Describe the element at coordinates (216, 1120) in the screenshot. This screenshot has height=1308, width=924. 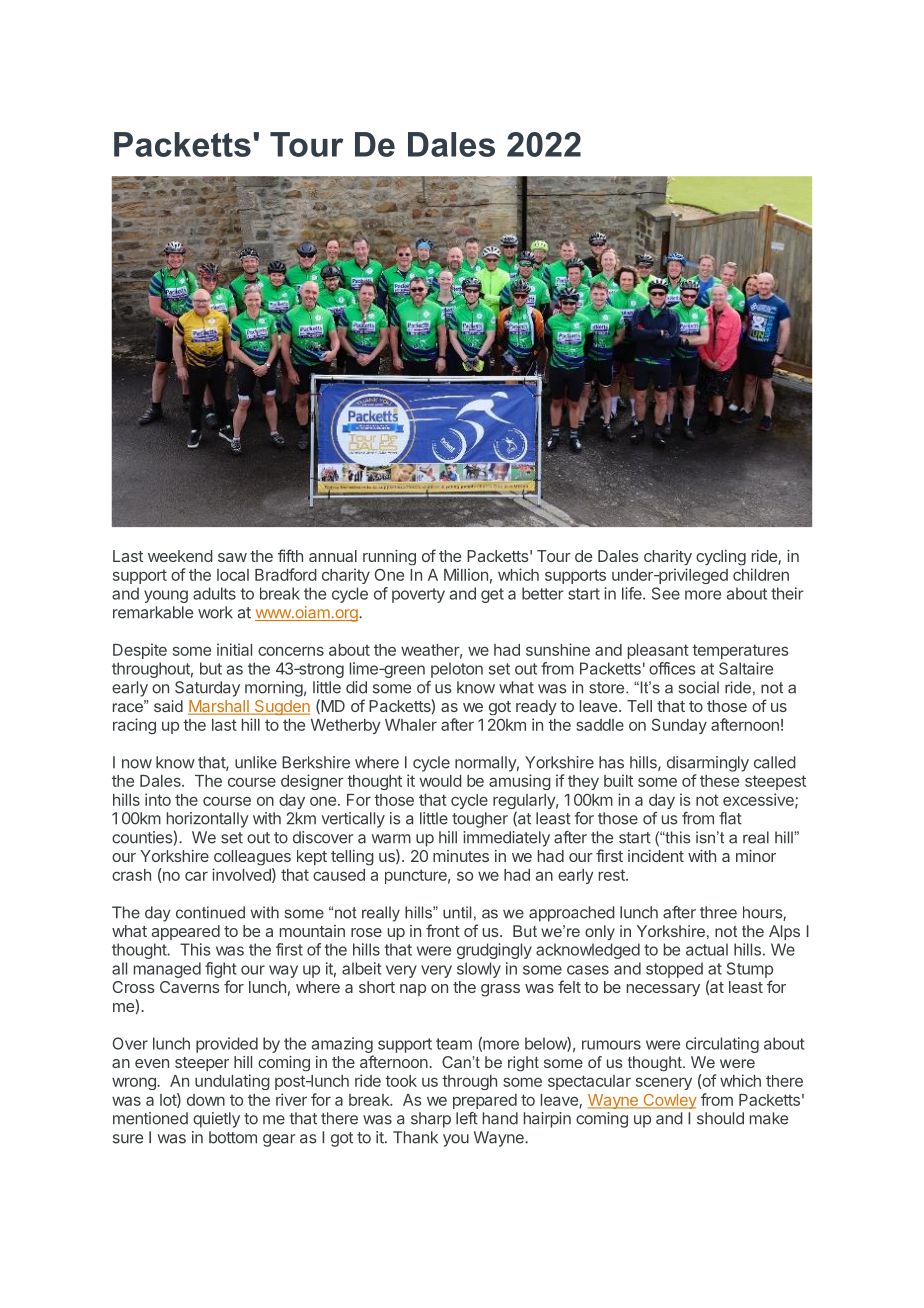
I see `quietly` at that location.
